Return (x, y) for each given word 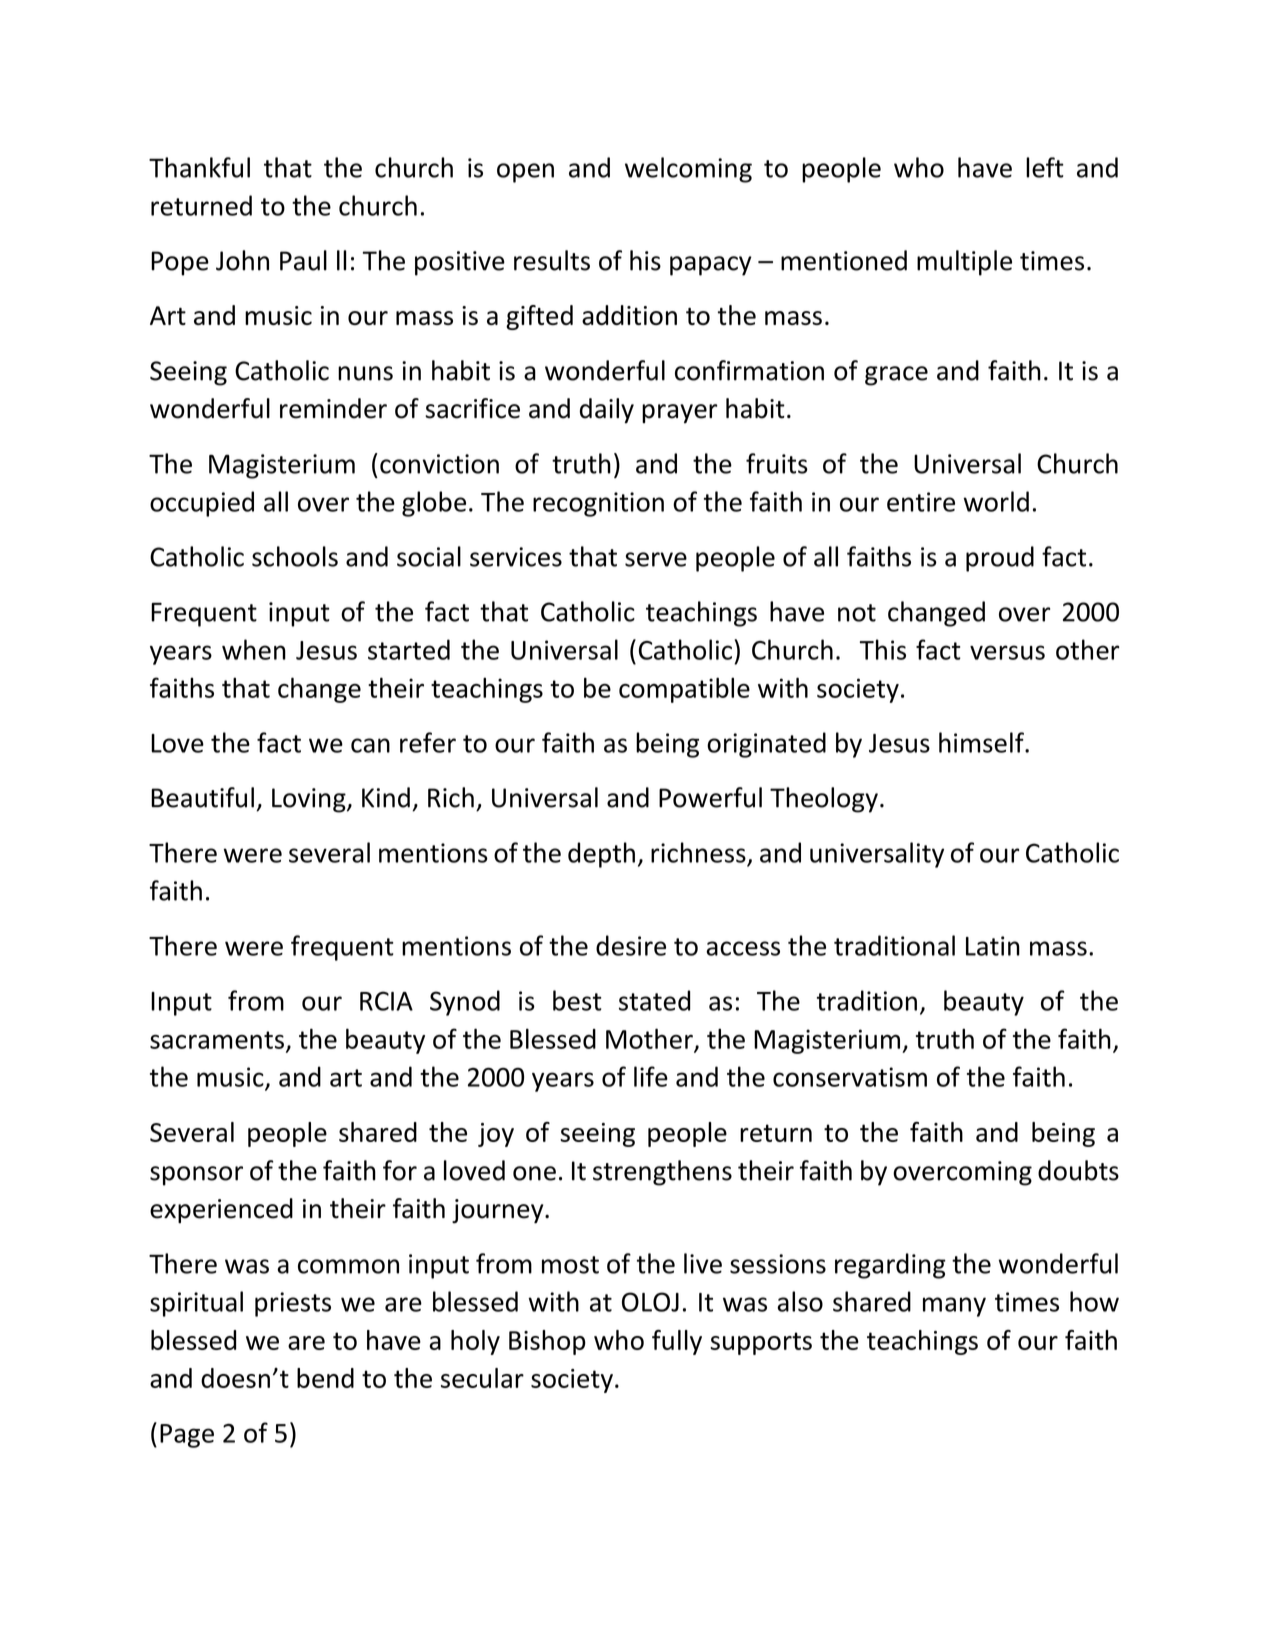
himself (982, 742)
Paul (303, 260)
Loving (310, 800)
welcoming (688, 170)
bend (325, 1378)
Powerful (710, 797)
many (954, 1307)
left (1045, 167)
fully (677, 1342)
